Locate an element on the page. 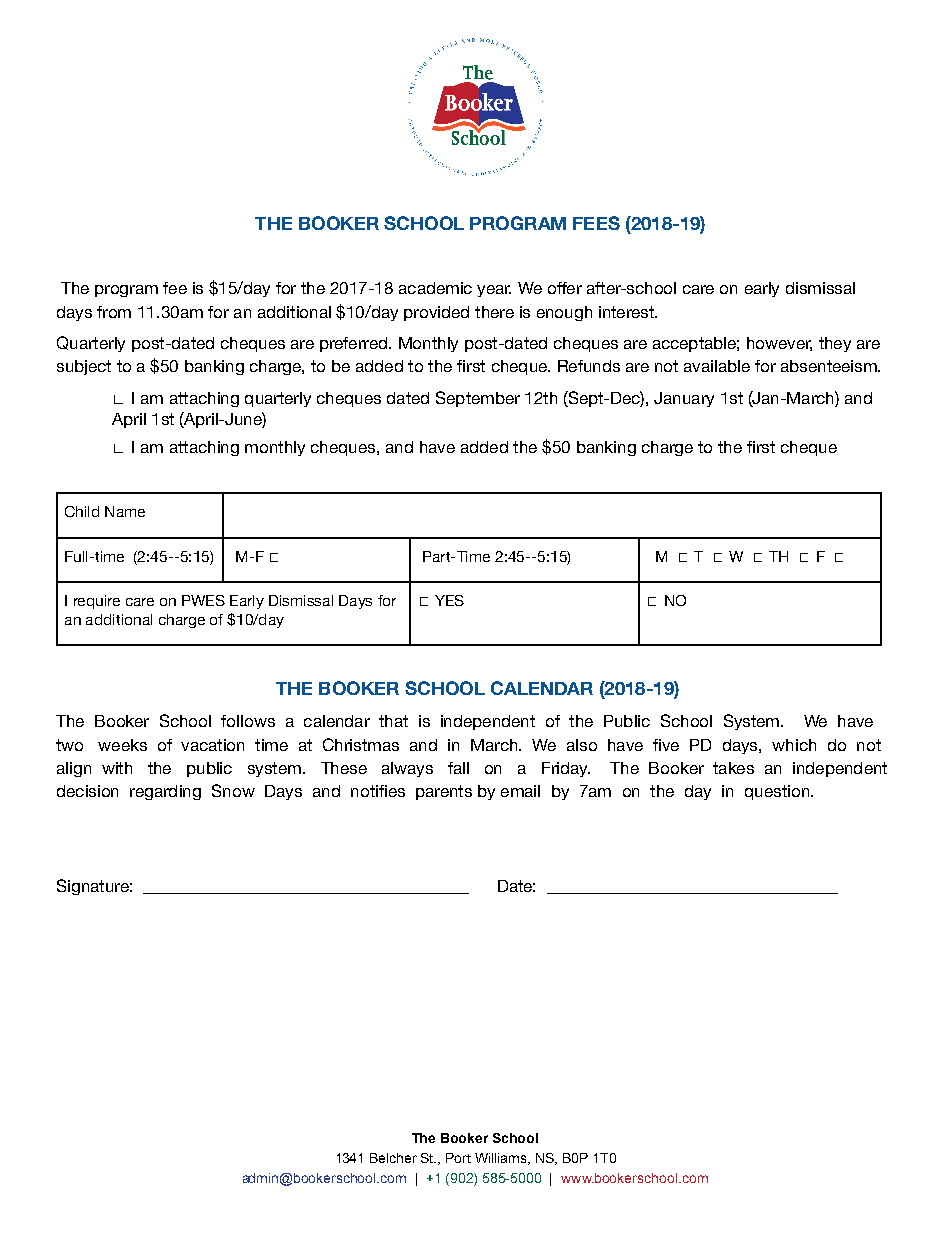 The image size is (952, 1233). Belcher is located at coordinates (393, 1158).
